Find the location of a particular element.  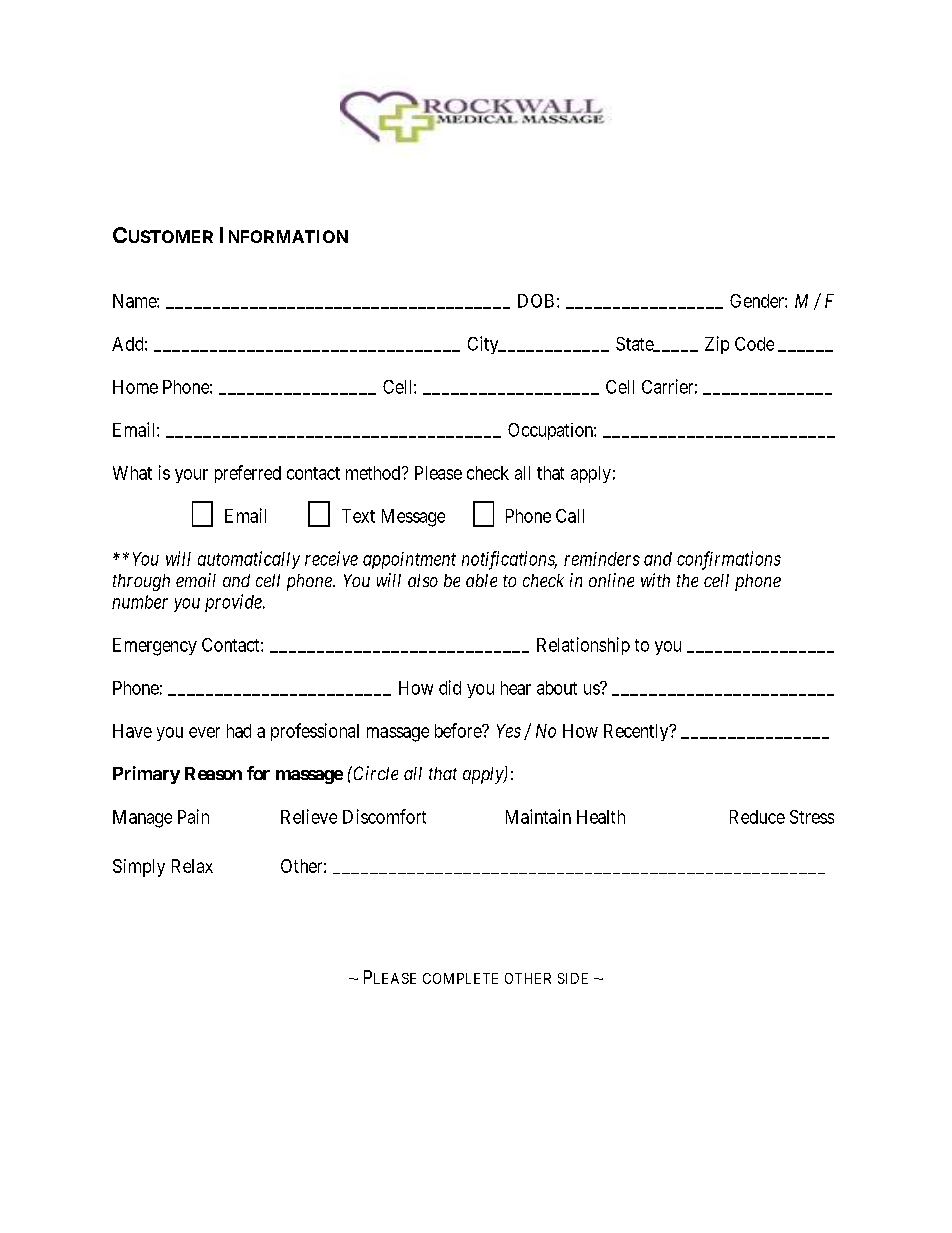

Message is located at coordinates (413, 518).
